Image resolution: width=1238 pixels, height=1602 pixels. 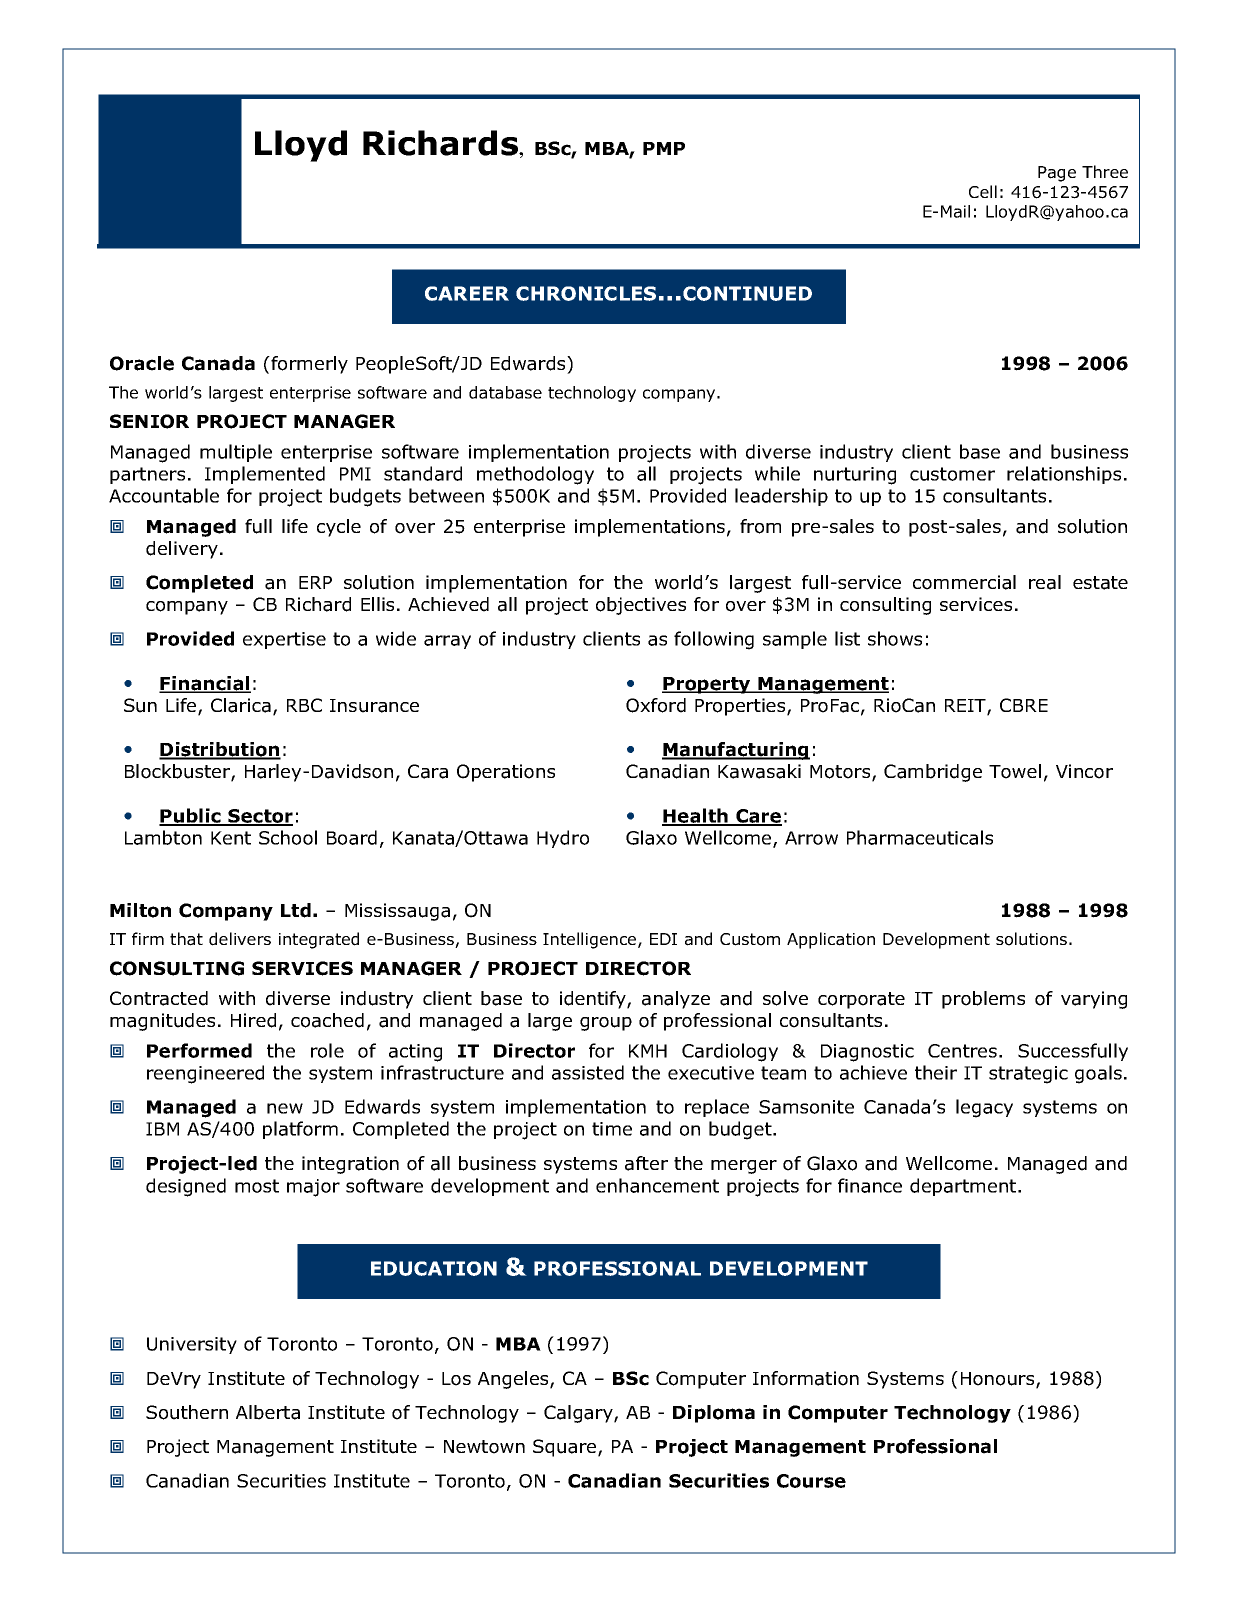 What do you see at coordinates (284, 640) in the screenshot?
I see `expertise` at bounding box center [284, 640].
